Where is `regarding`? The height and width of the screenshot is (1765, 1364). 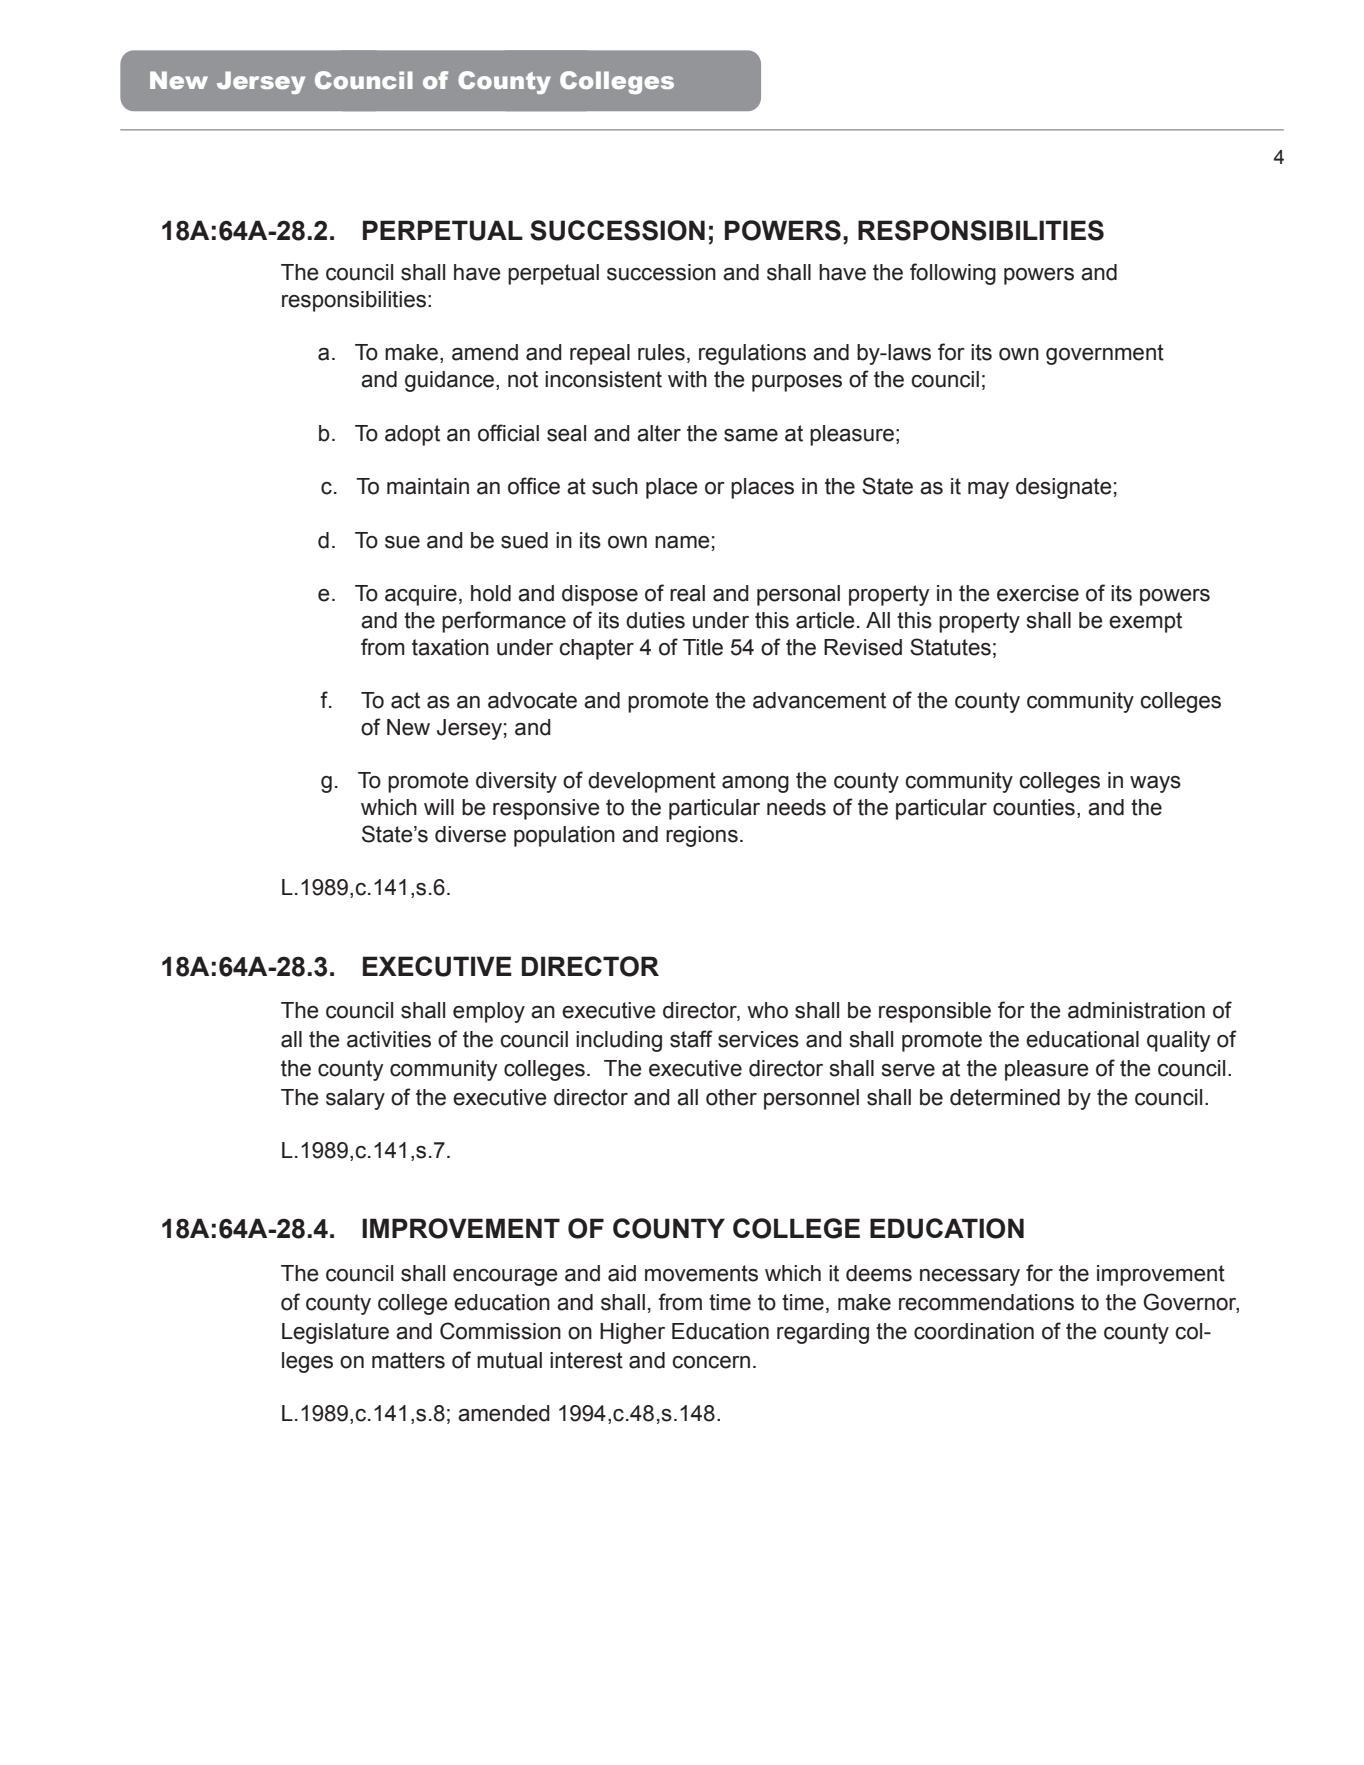
regarding is located at coordinates (823, 1333).
